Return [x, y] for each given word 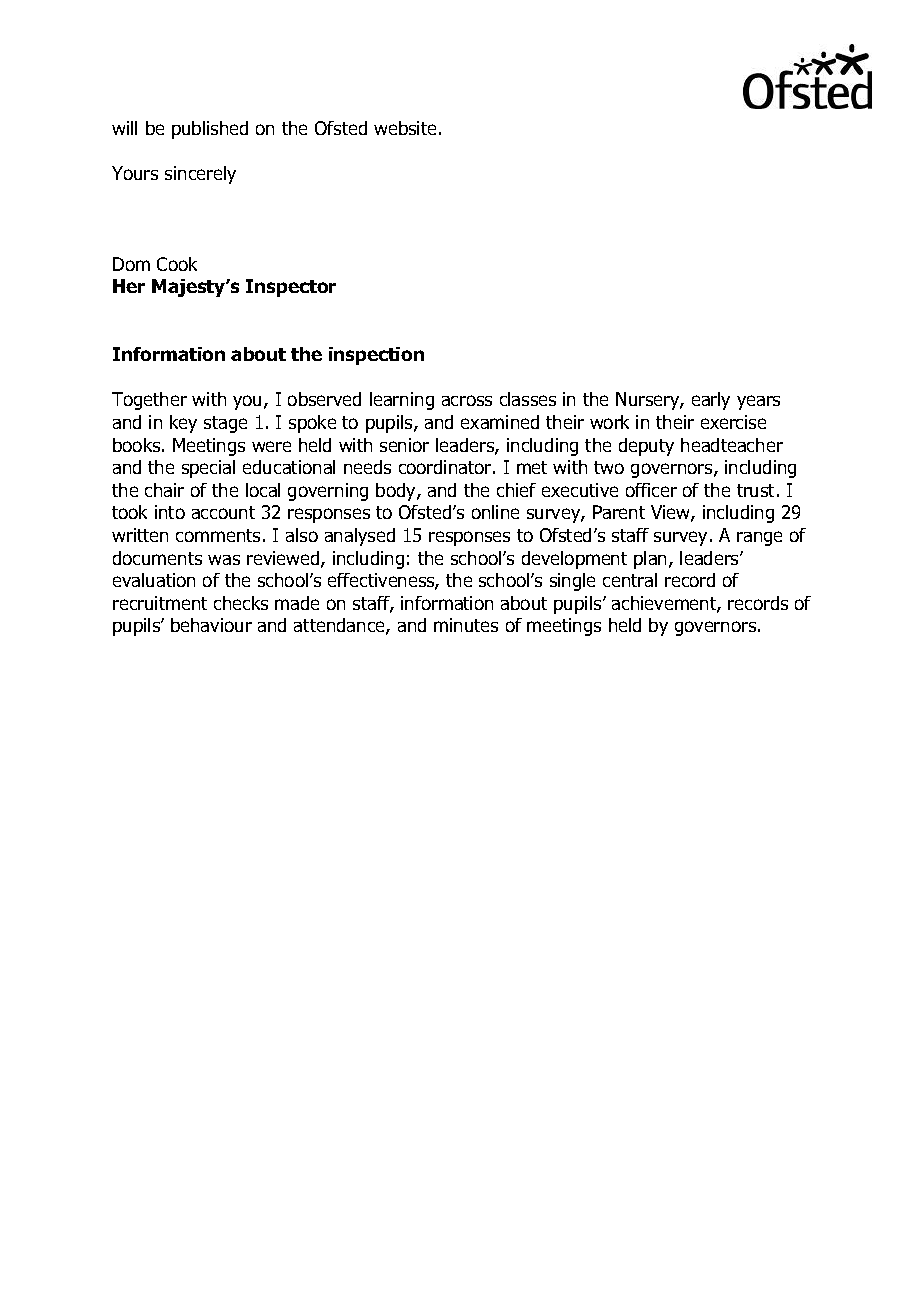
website [405, 128]
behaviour [211, 625]
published [210, 130]
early [711, 401]
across [467, 400]
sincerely [200, 175]
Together [149, 401]
